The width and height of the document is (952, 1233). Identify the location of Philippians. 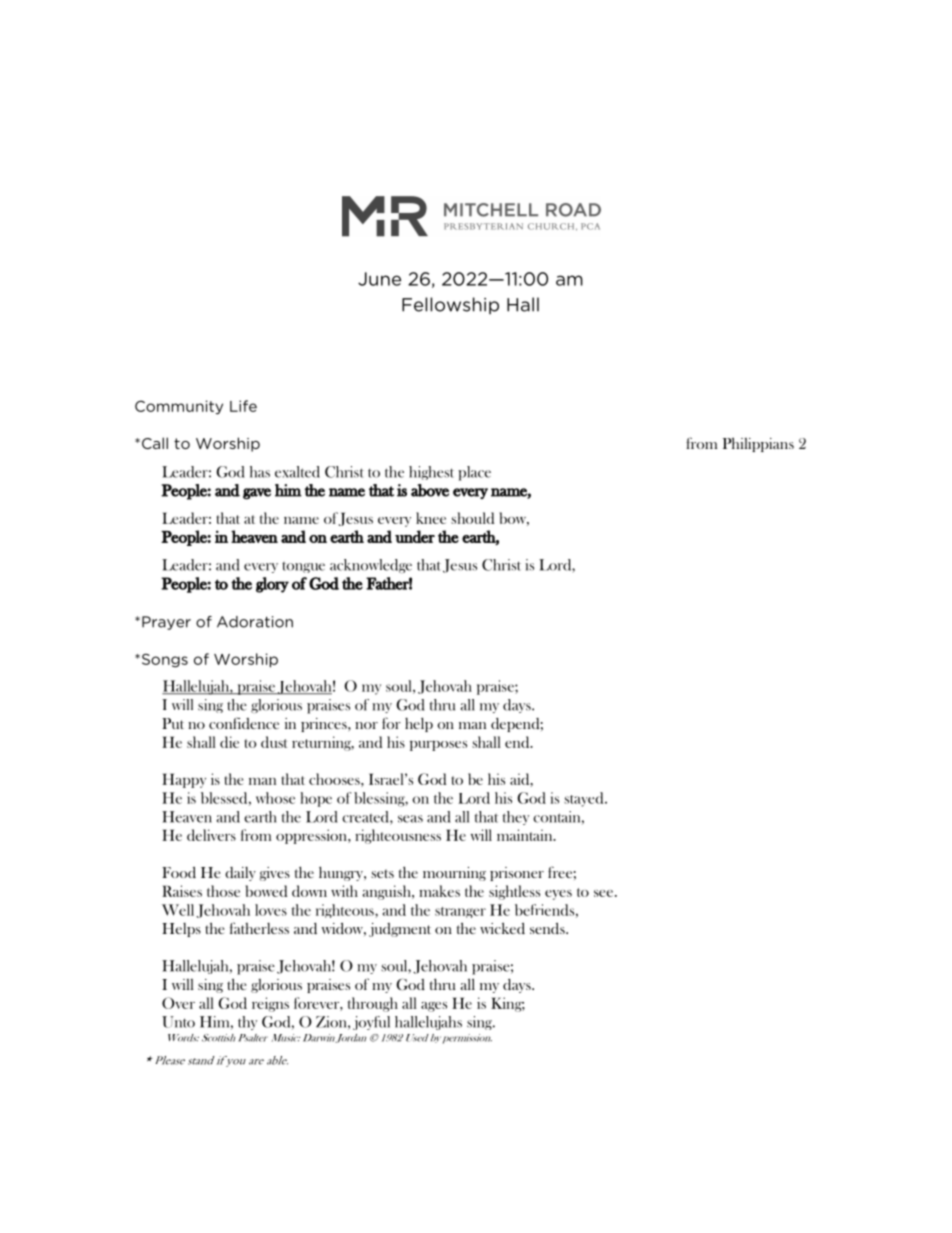
(758, 444).
